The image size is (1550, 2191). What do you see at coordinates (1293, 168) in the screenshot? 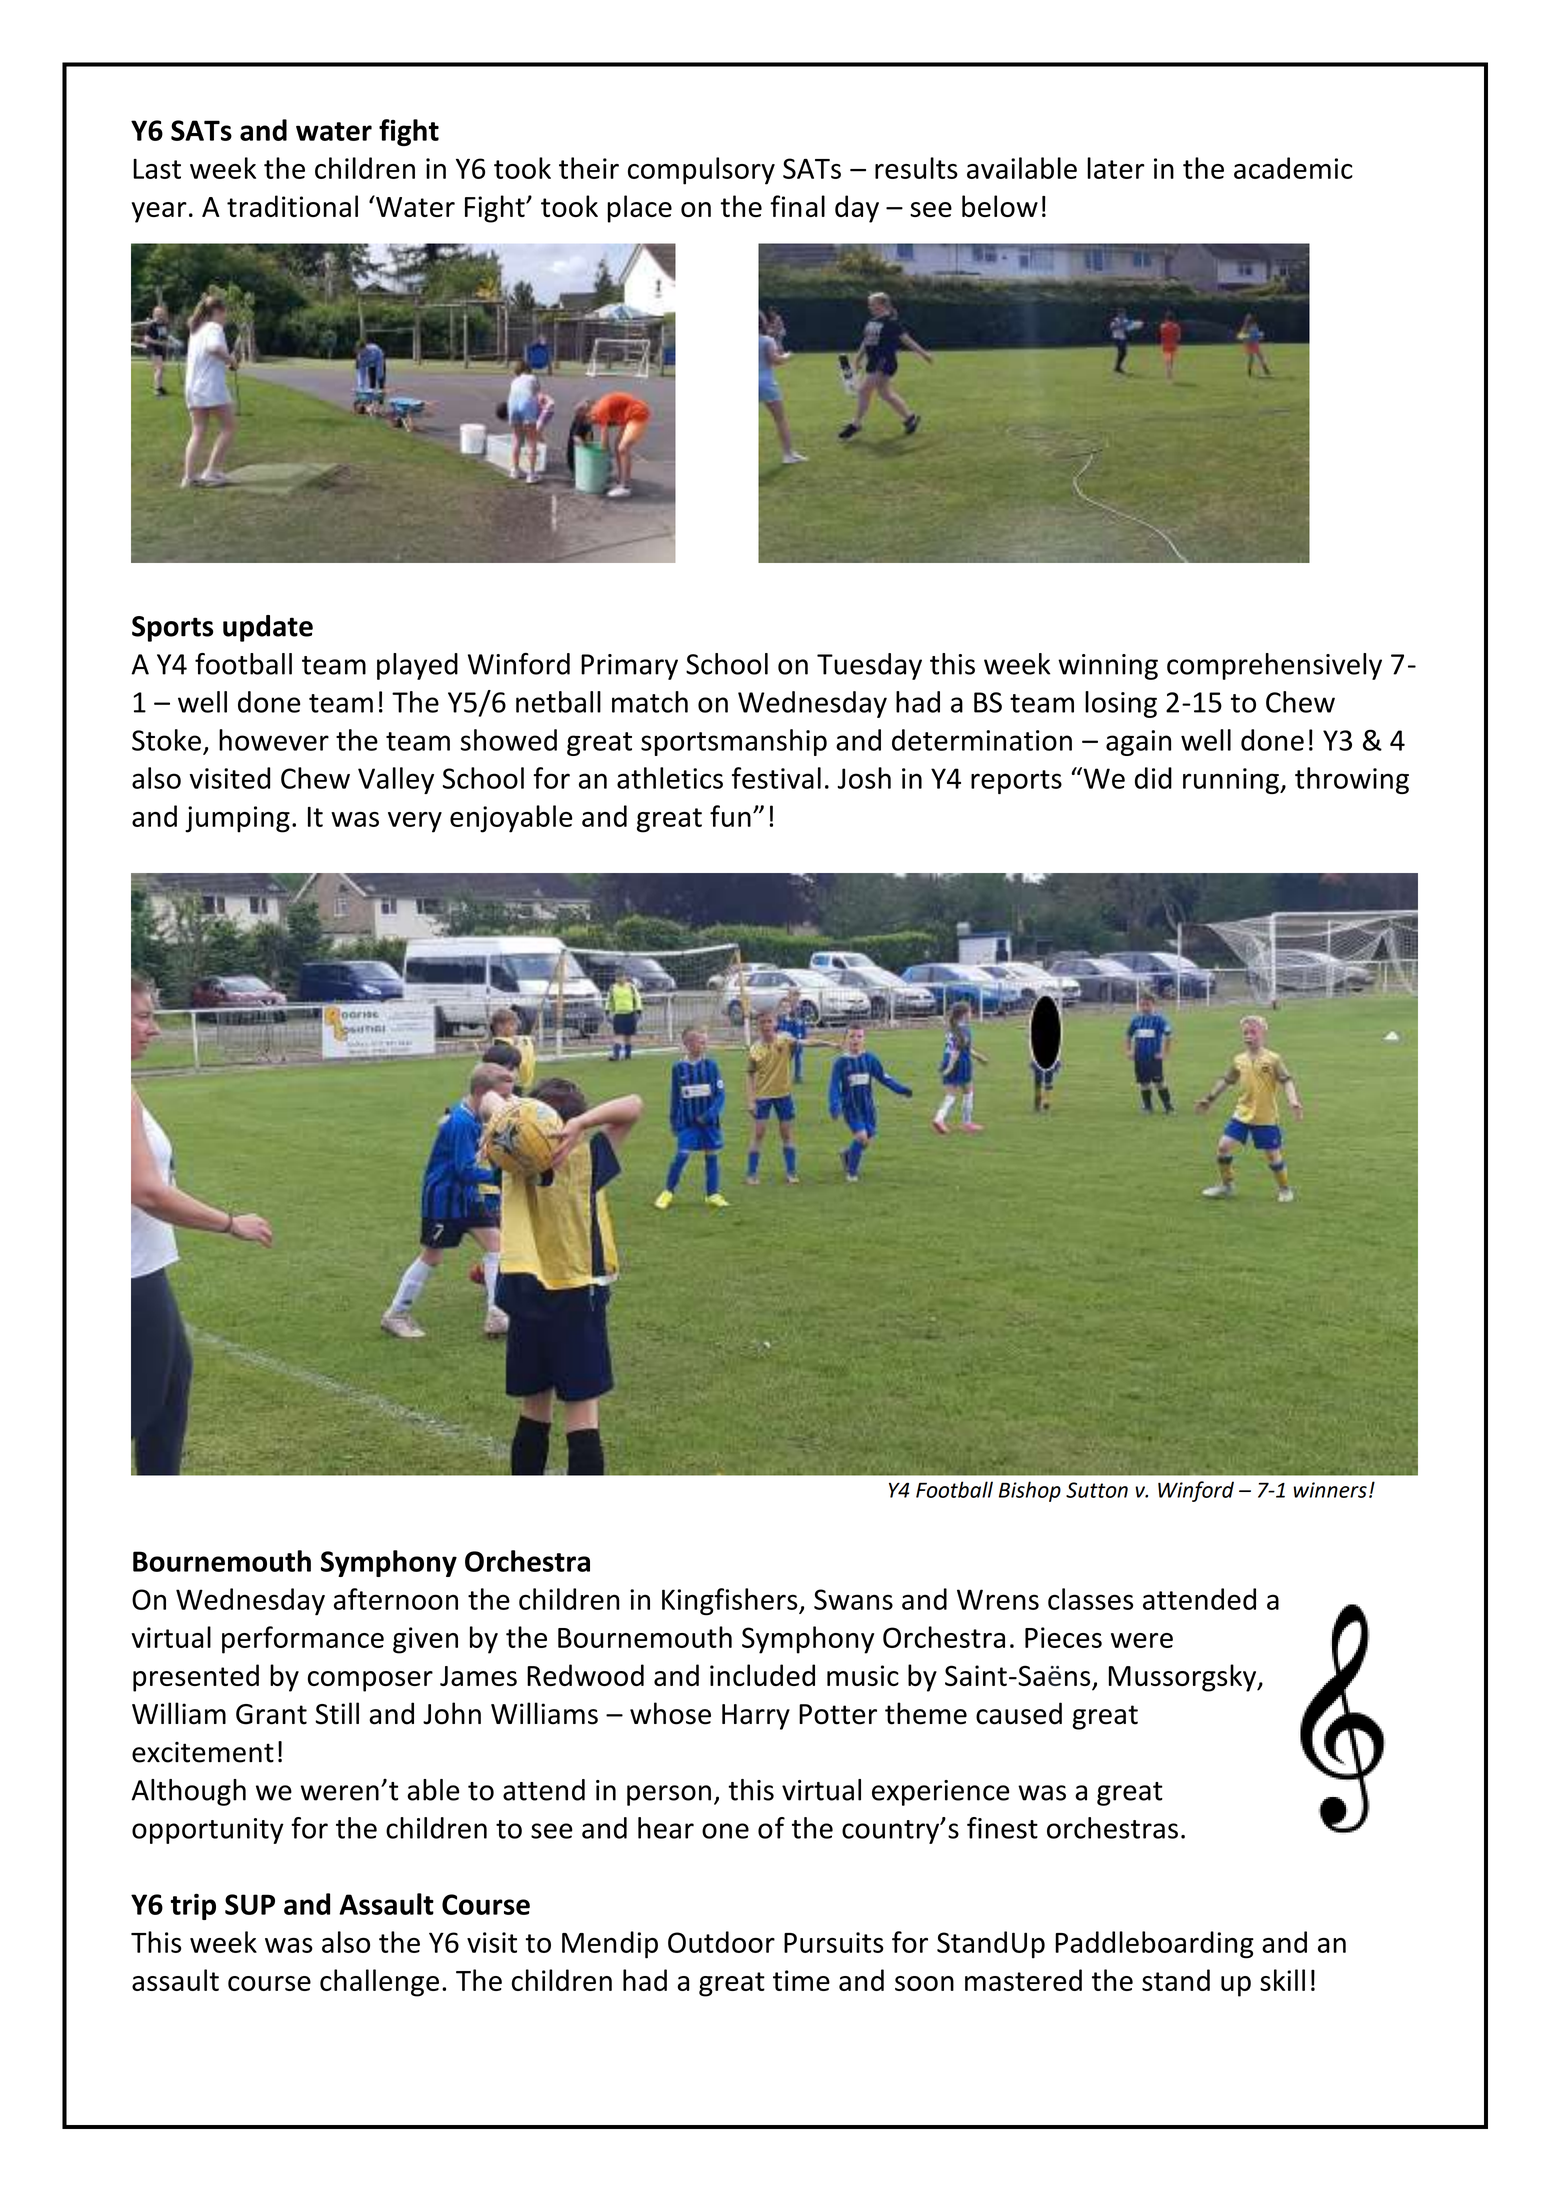
I see `academic` at bounding box center [1293, 168].
